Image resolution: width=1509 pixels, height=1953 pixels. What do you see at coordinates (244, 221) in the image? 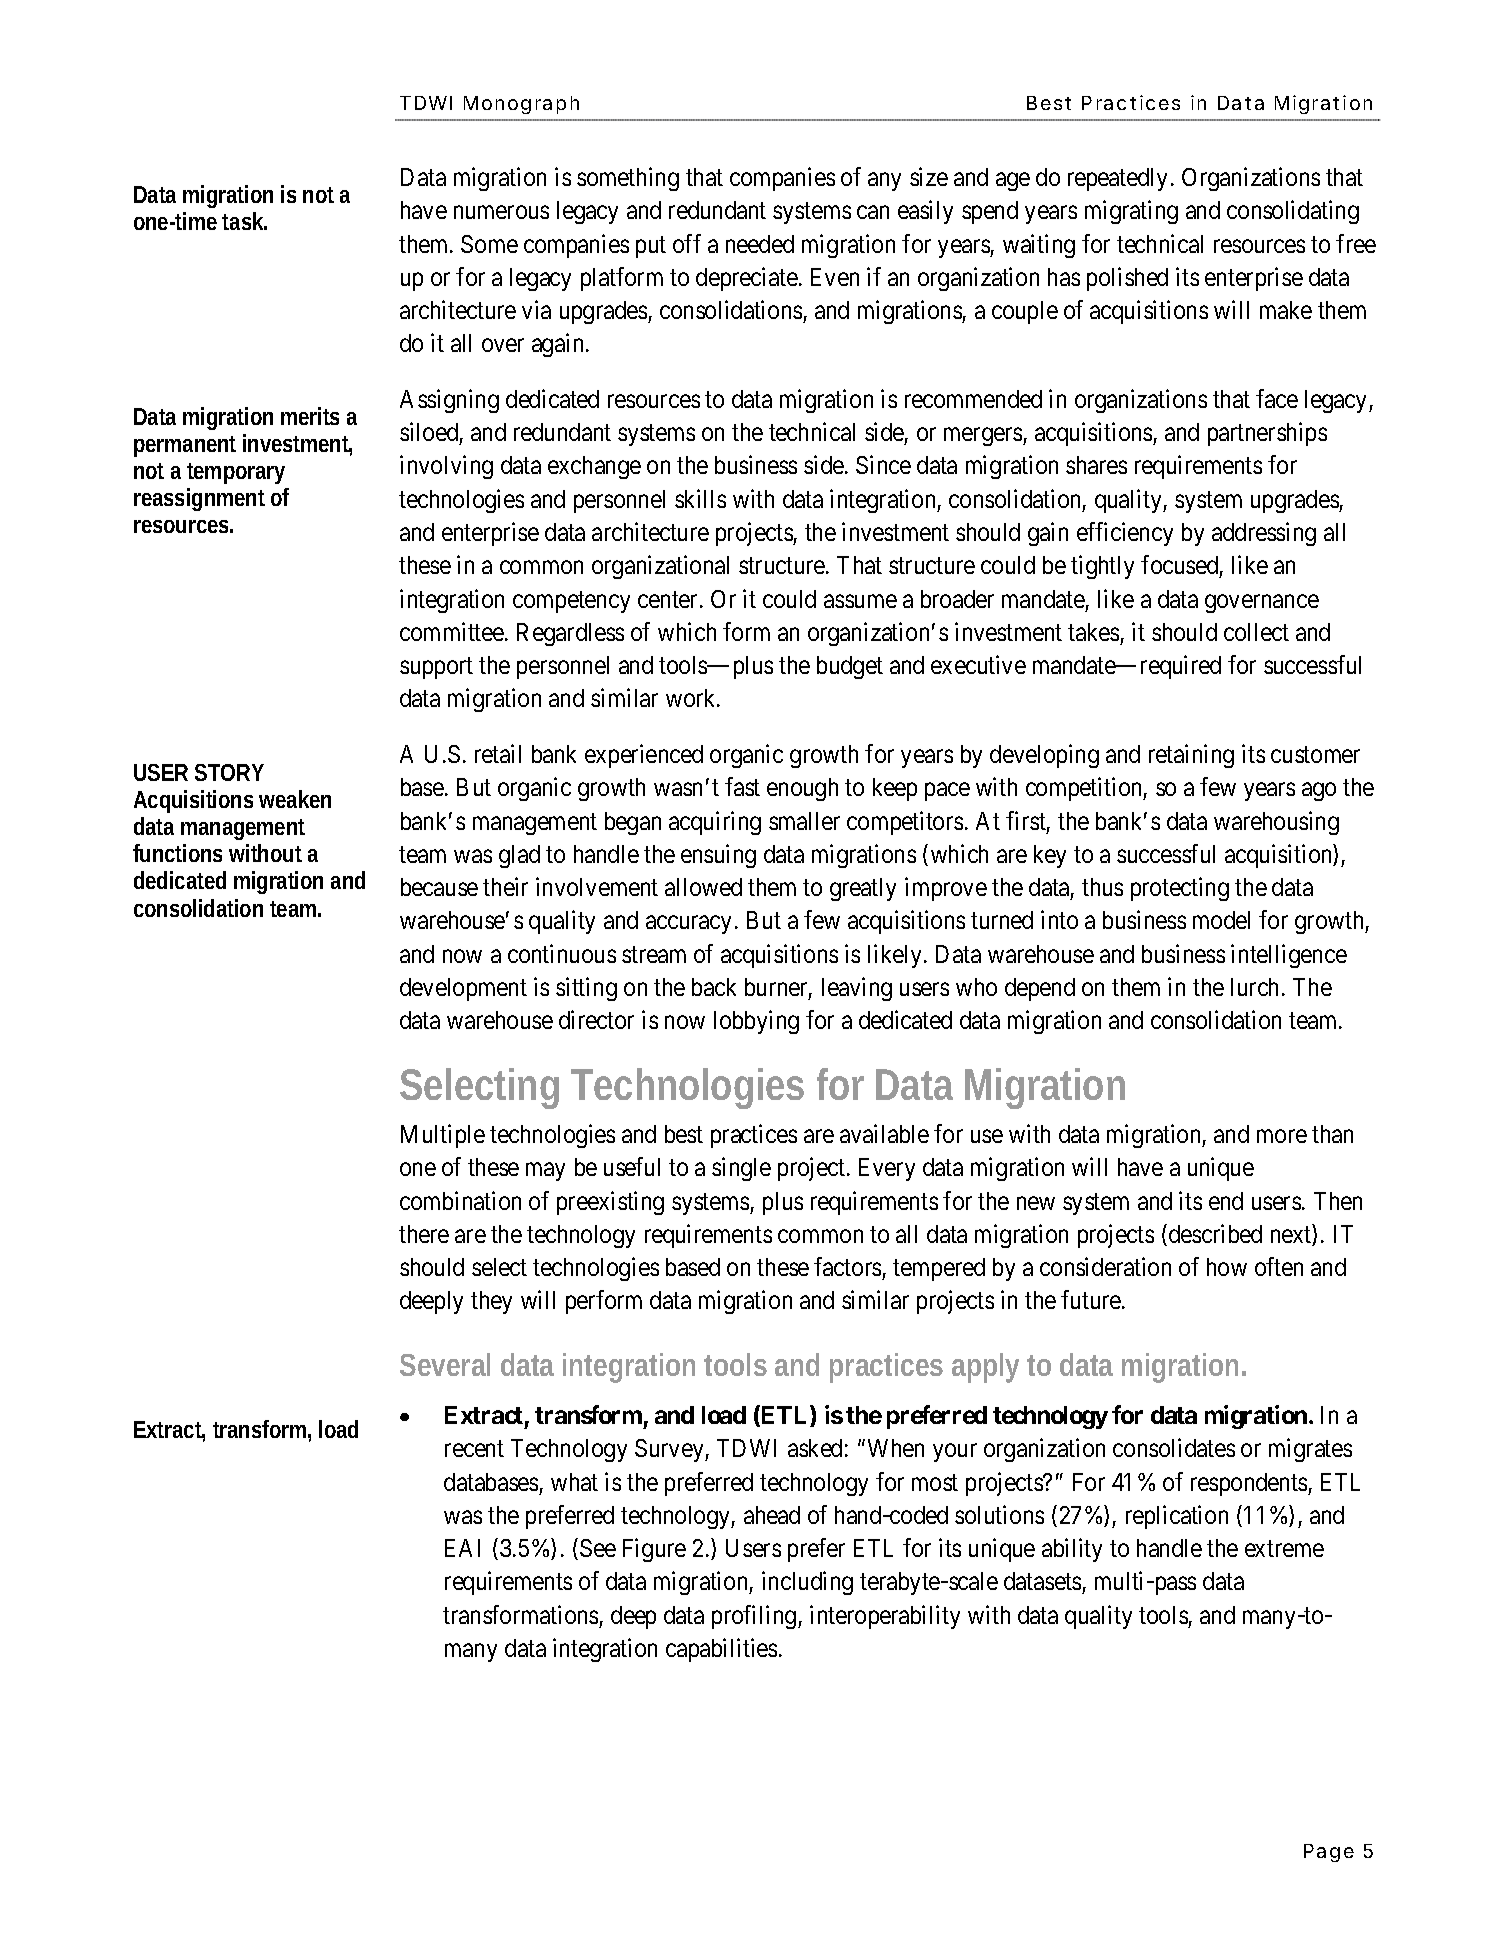
I see `task` at bounding box center [244, 221].
